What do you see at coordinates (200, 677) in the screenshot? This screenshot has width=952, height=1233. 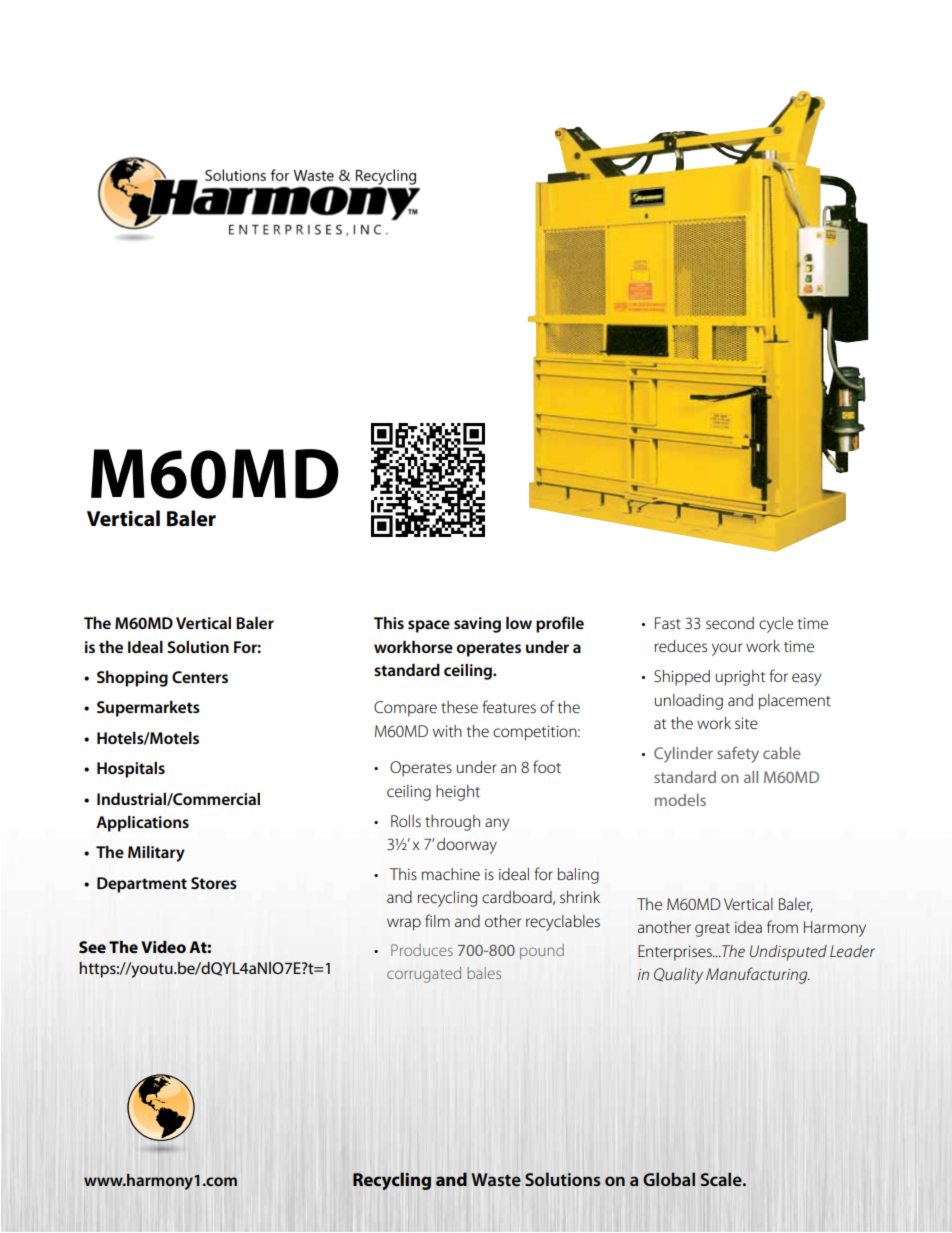 I see `Centers` at bounding box center [200, 677].
